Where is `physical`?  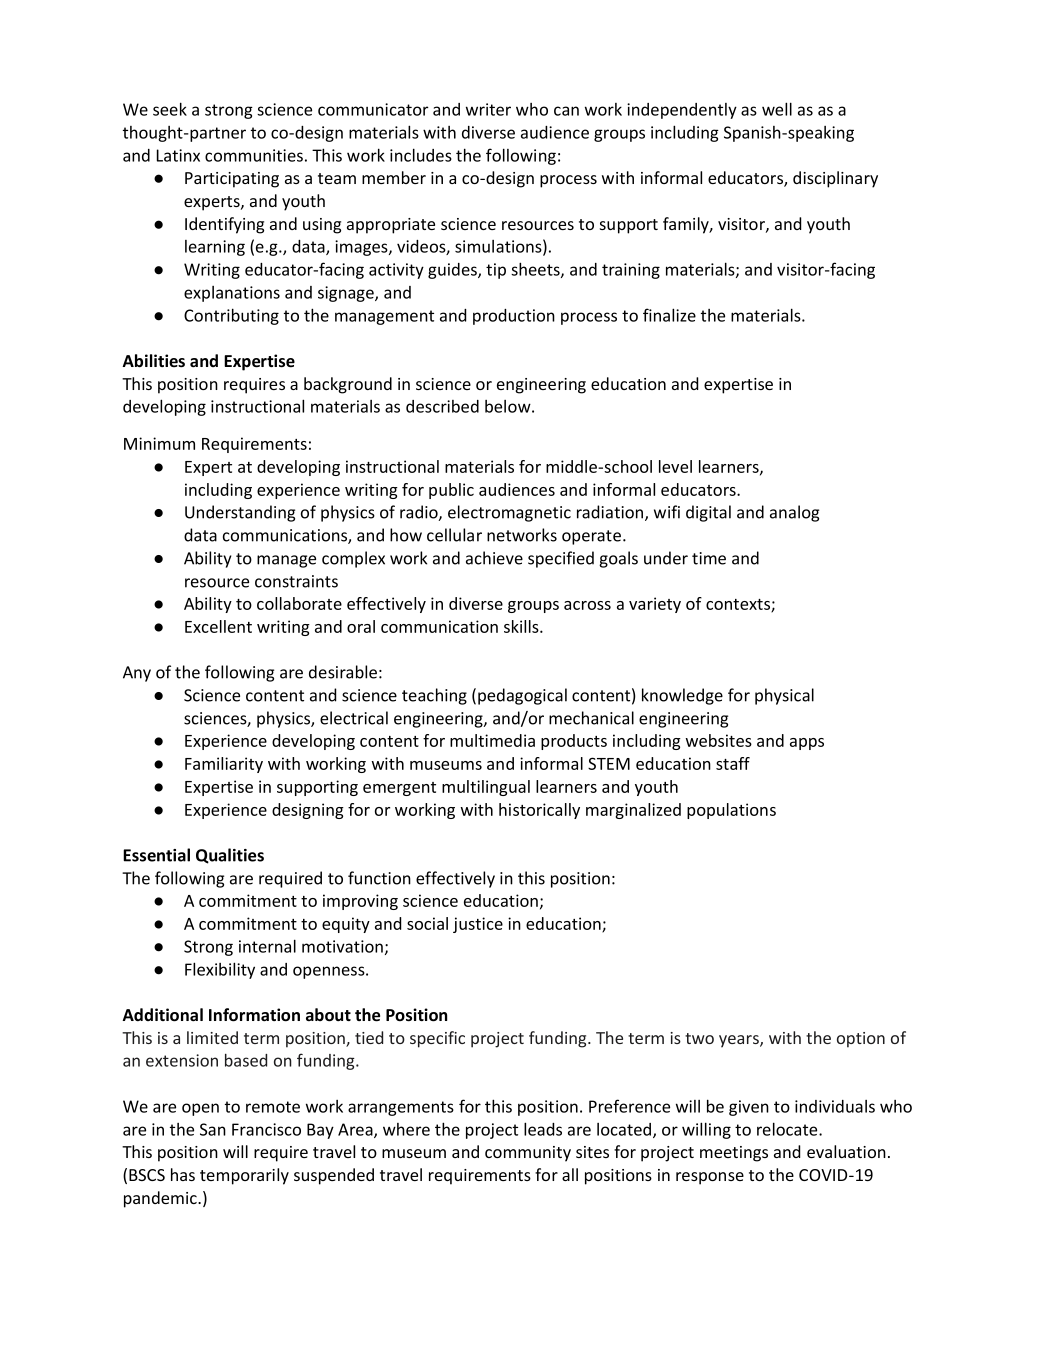
physical is located at coordinates (784, 696).
